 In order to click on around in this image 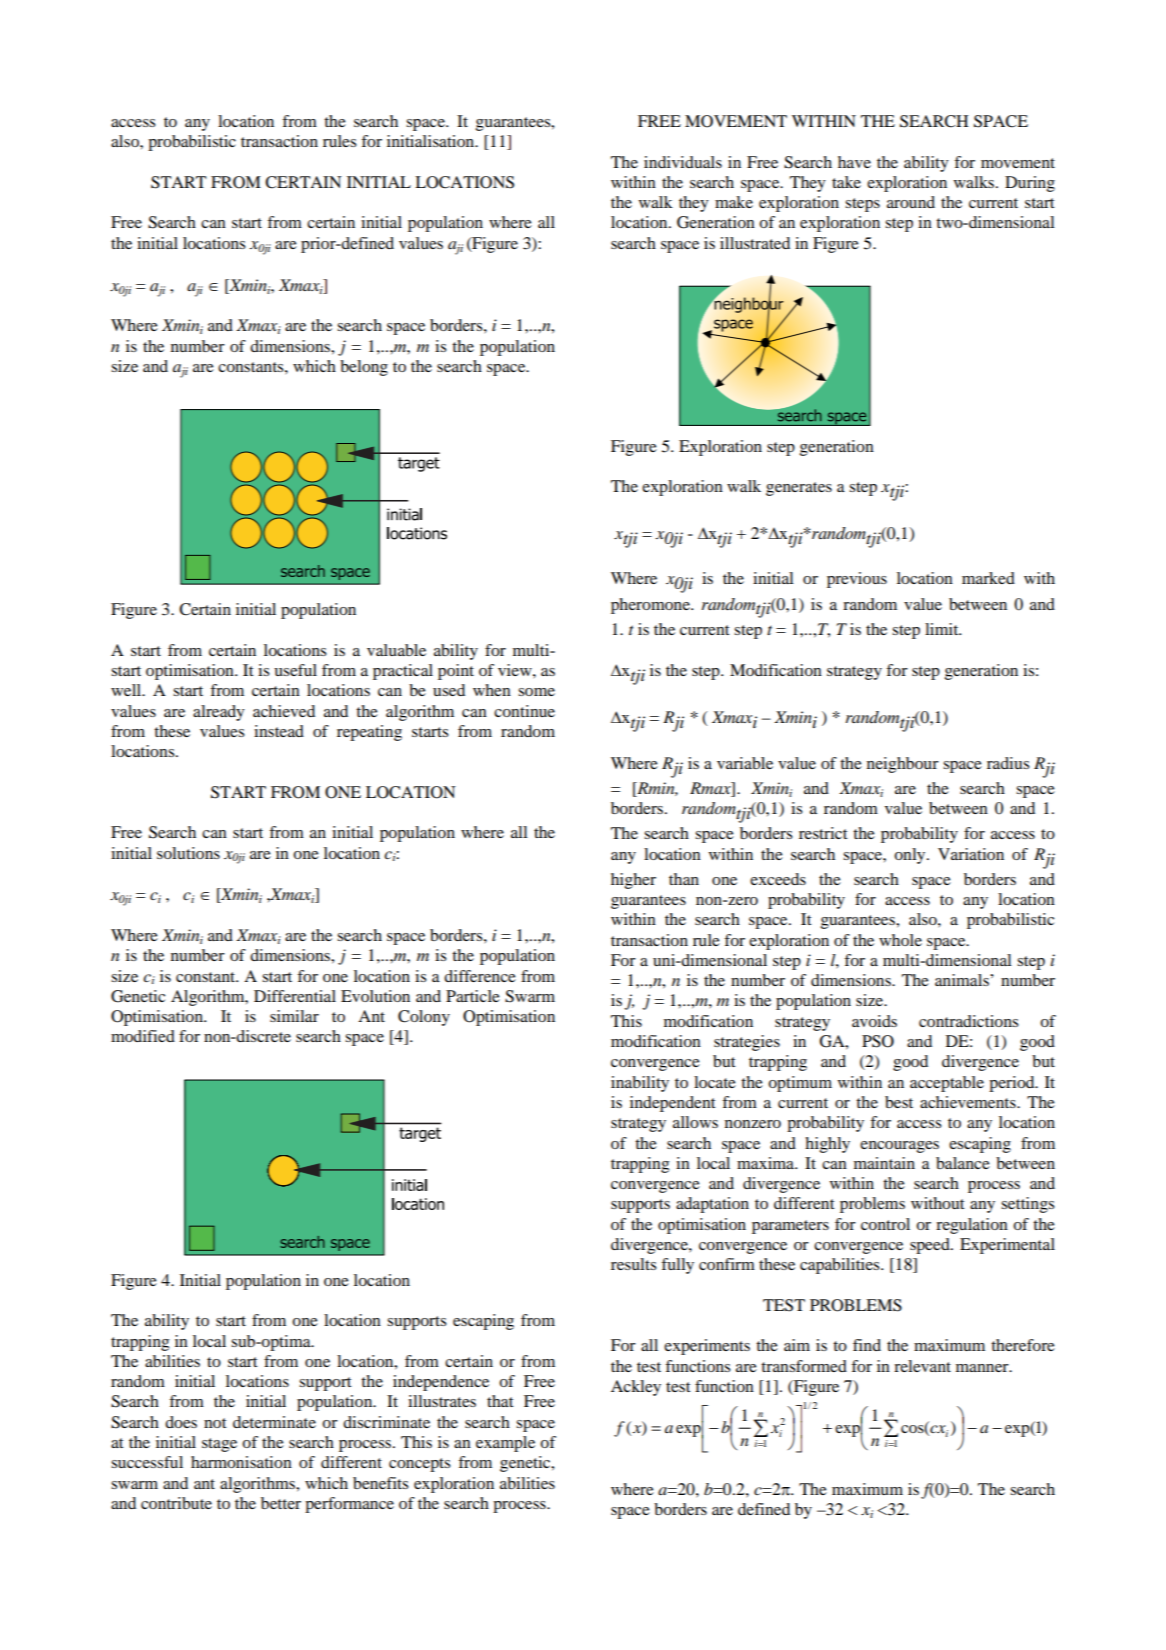, I will do `click(911, 202)`.
